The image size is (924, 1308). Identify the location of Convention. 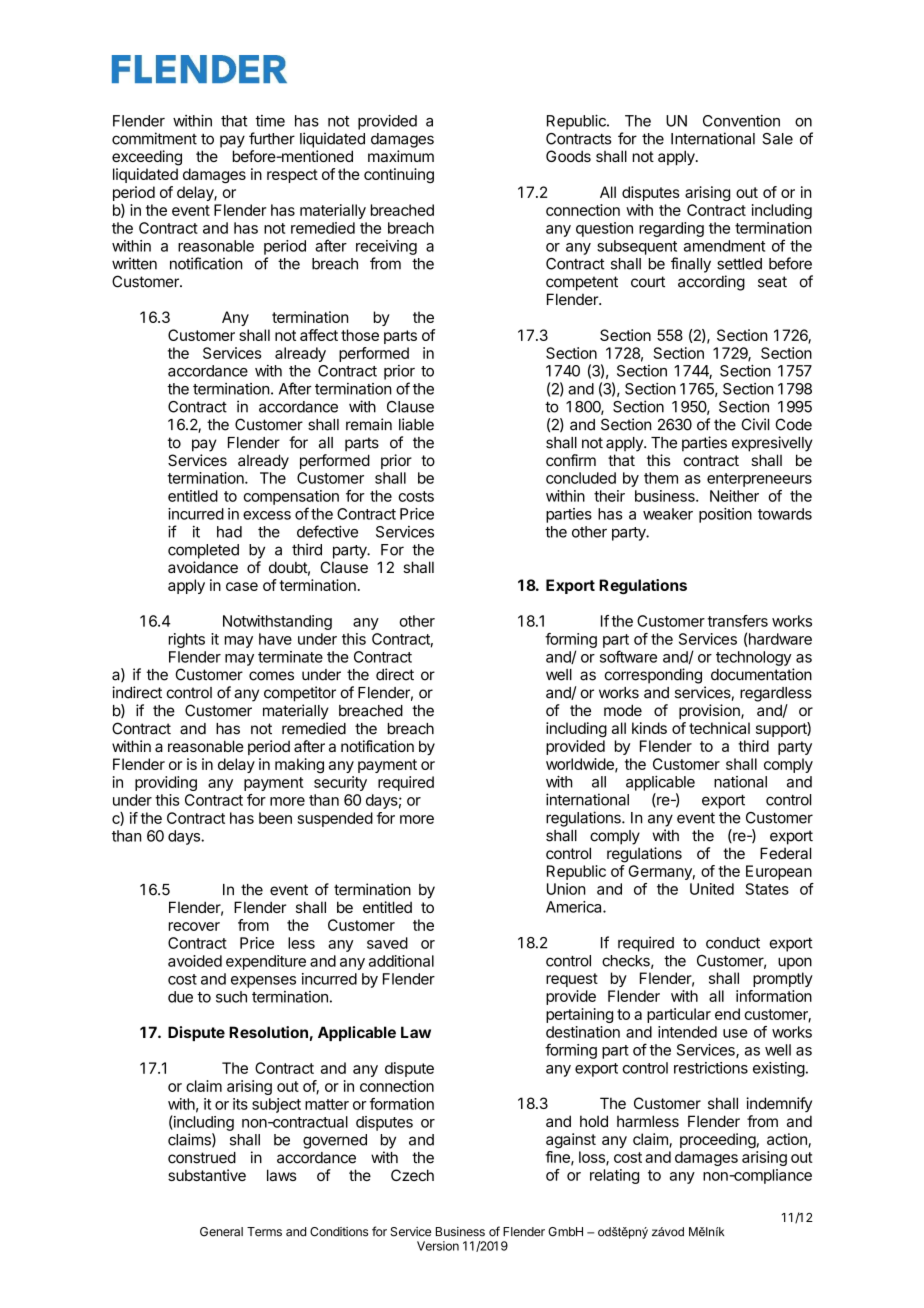
(741, 121).
